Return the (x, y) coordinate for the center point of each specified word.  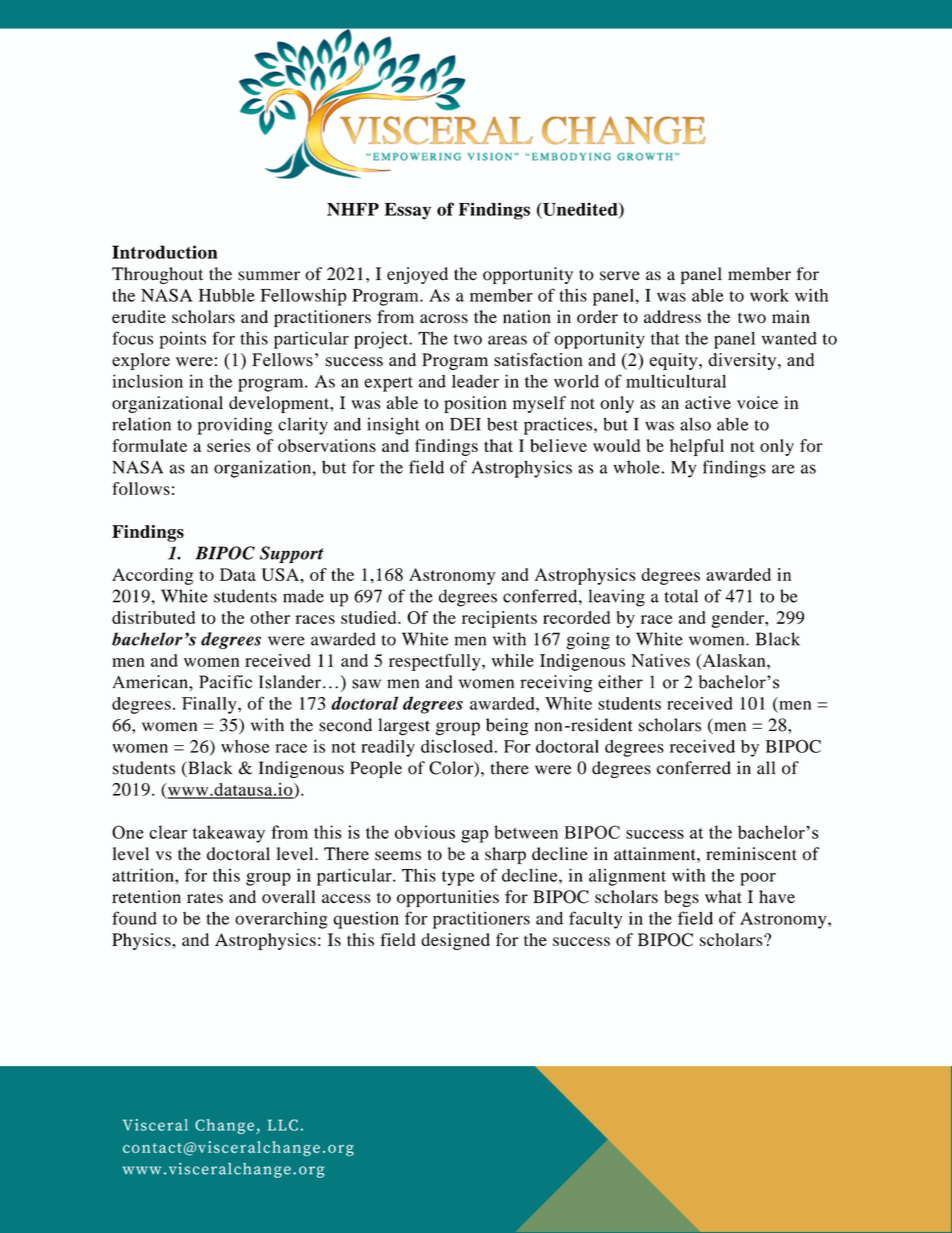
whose (245, 746)
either (620, 682)
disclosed (457, 746)
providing (235, 426)
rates (205, 897)
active (708, 402)
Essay (408, 211)
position (475, 404)
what (723, 896)
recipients (499, 619)
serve (620, 276)
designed (455, 941)
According (152, 576)
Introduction (164, 252)
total (681, 596)
